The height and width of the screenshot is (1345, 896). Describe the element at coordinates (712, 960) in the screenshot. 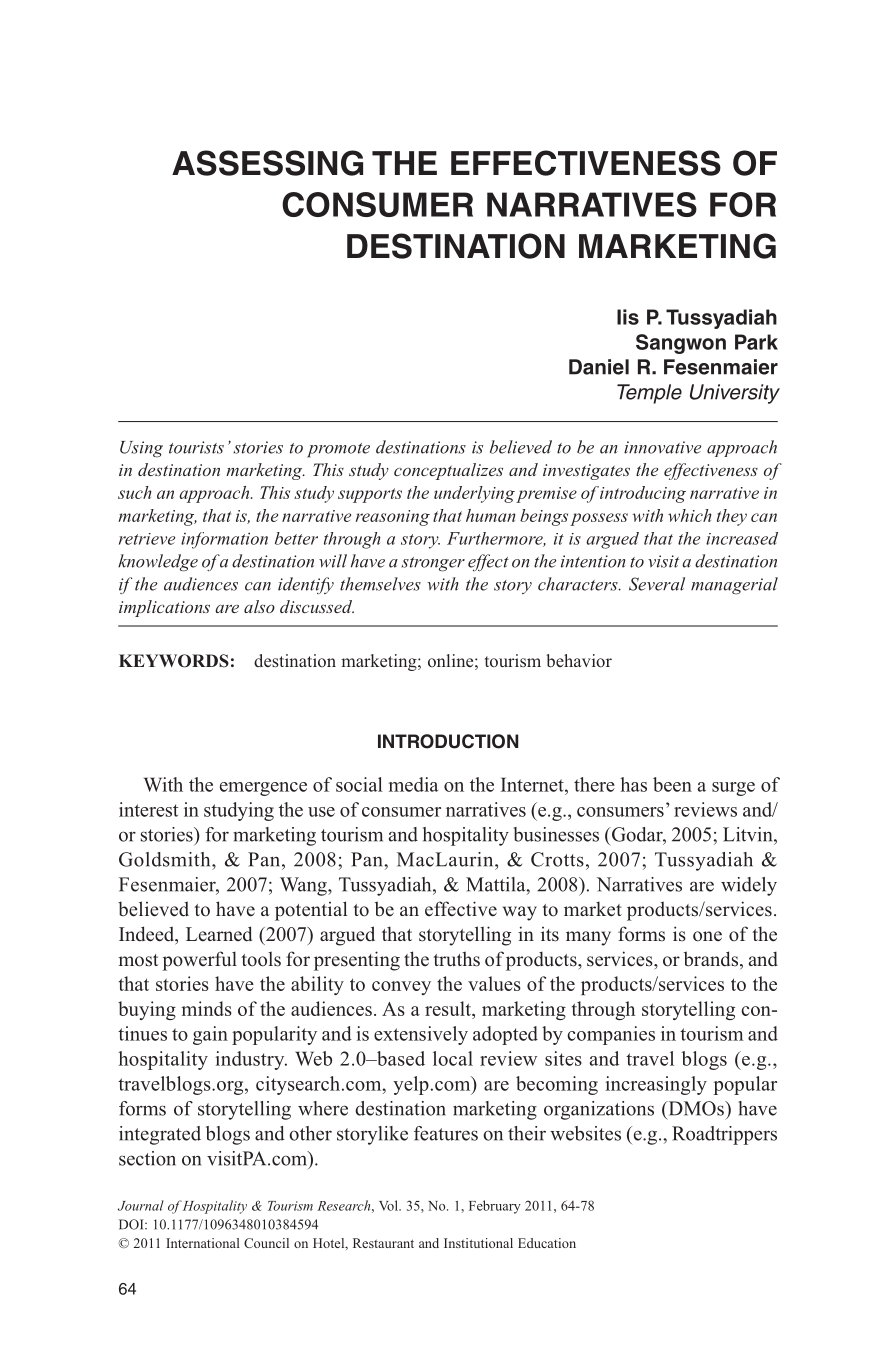

I see `brands` at that location.
